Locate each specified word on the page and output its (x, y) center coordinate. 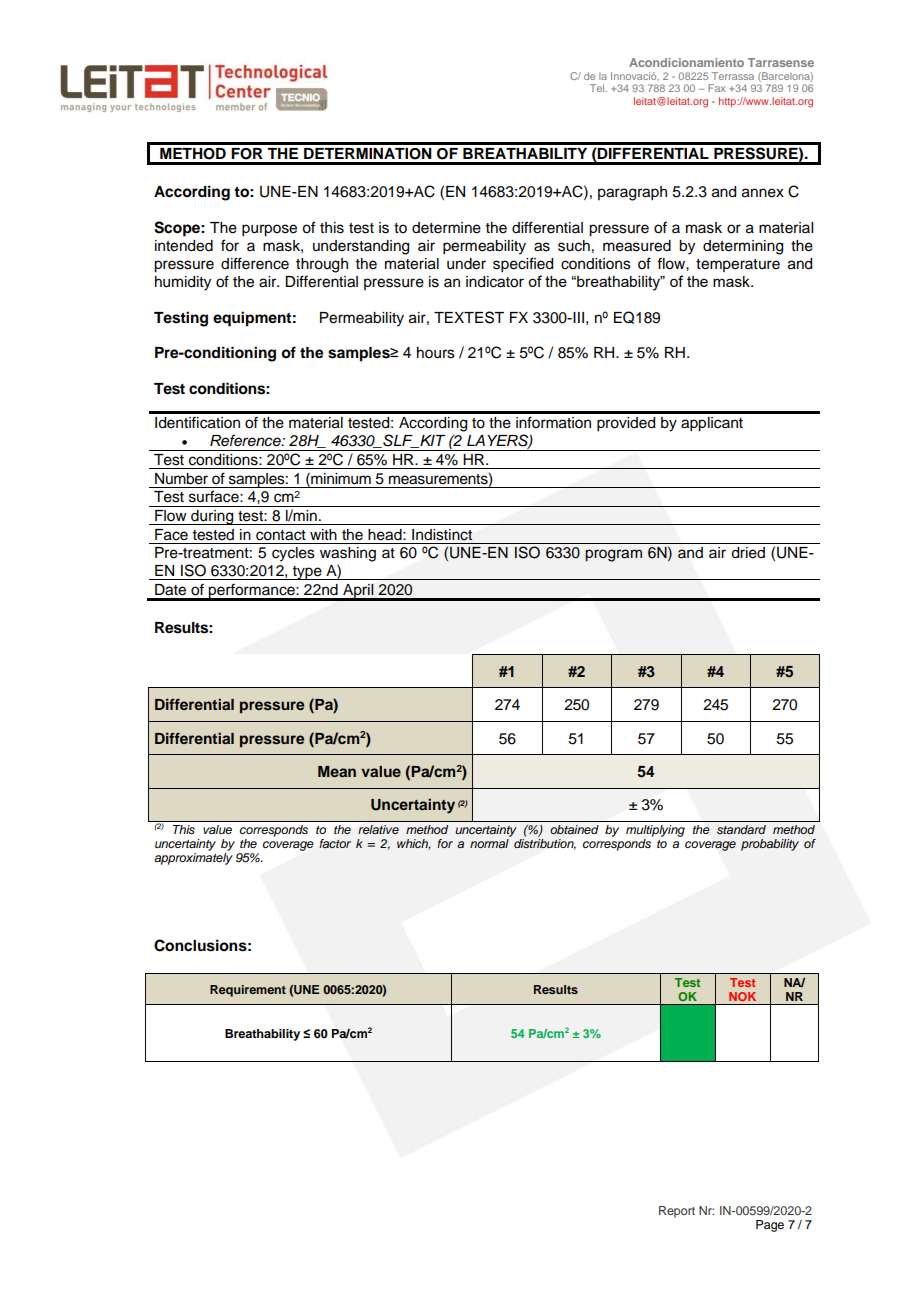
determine (446, 228)
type (307, 573)
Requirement (248, 991)
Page (770, 1226)
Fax (716, 88)
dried (748, 553)
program (613, 555)
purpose (269, 230)
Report (677, 1212)
